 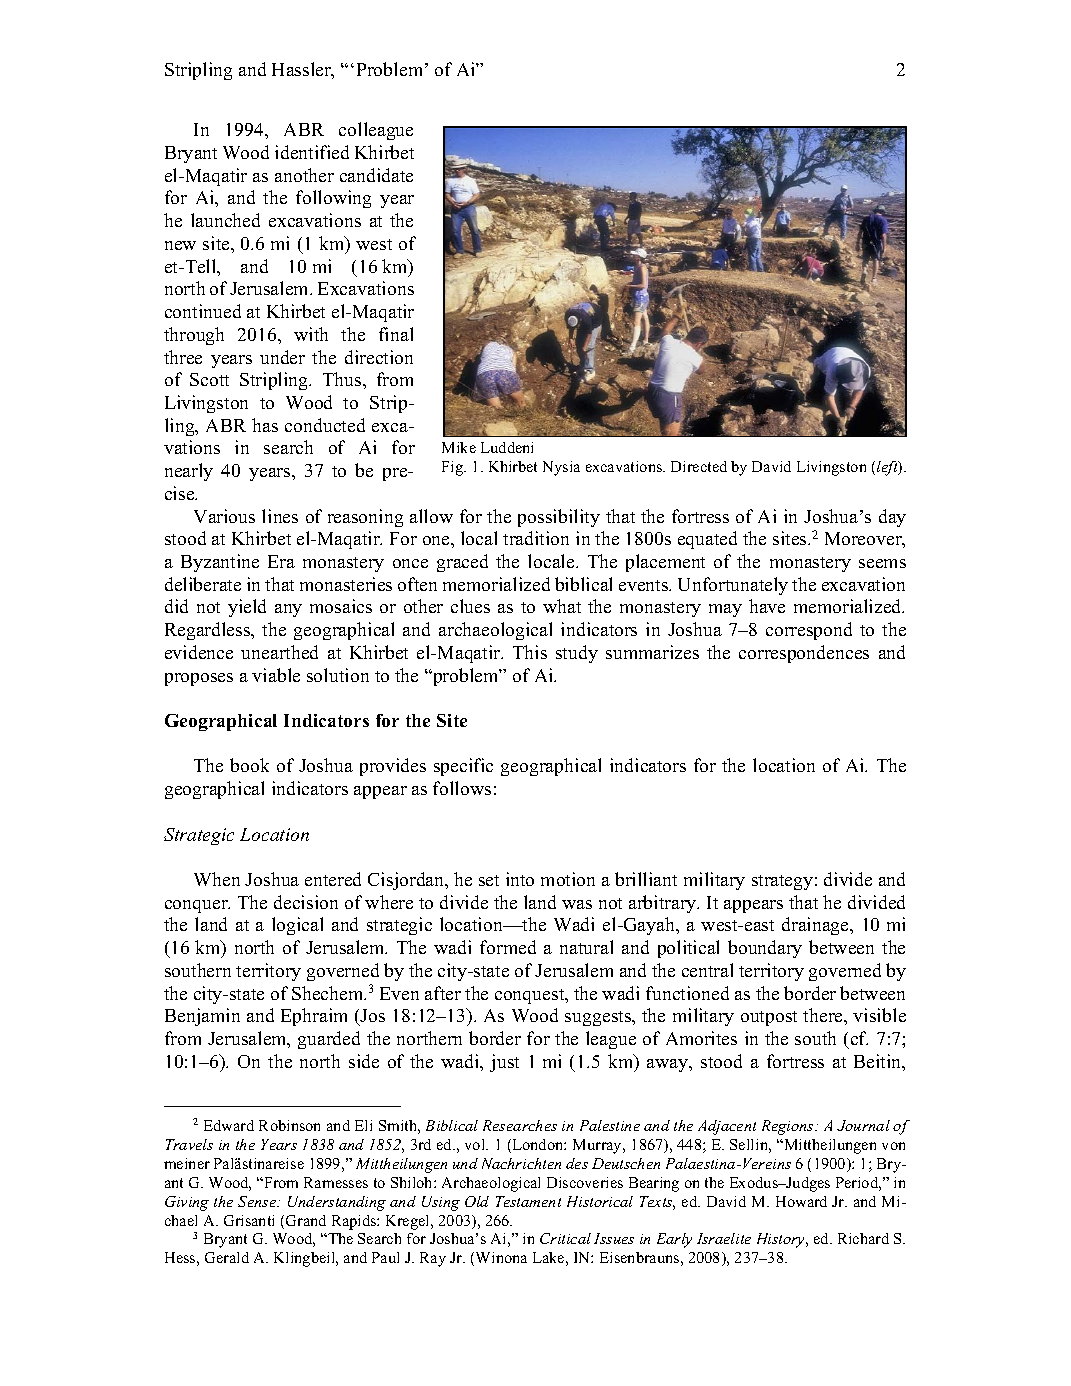 What do you see at coordinates (801, 1201) in the screenshot?
I see `Howard` at bounding box center [801, 1201].
